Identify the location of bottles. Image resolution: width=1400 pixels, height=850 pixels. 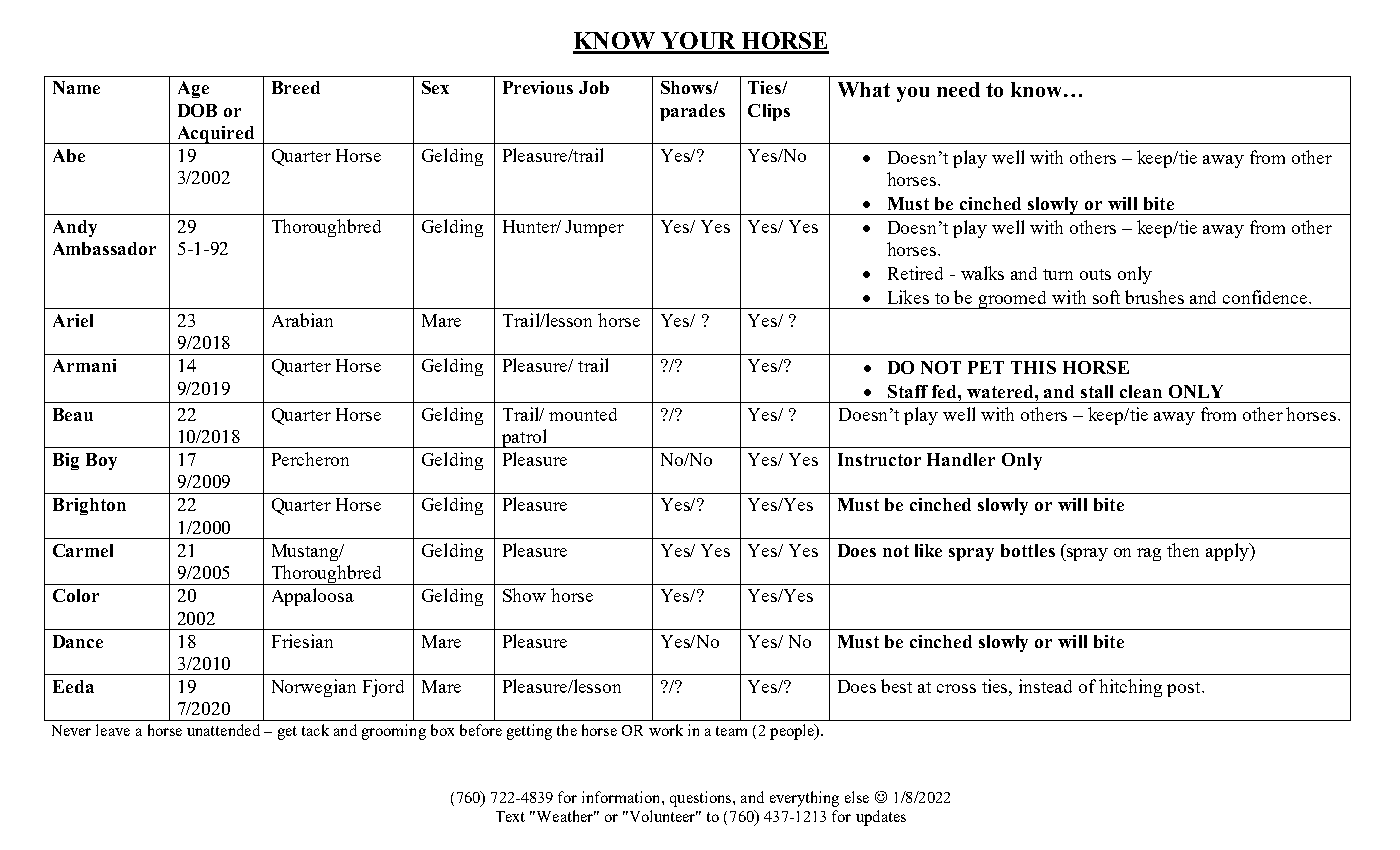
(1028, 550).
